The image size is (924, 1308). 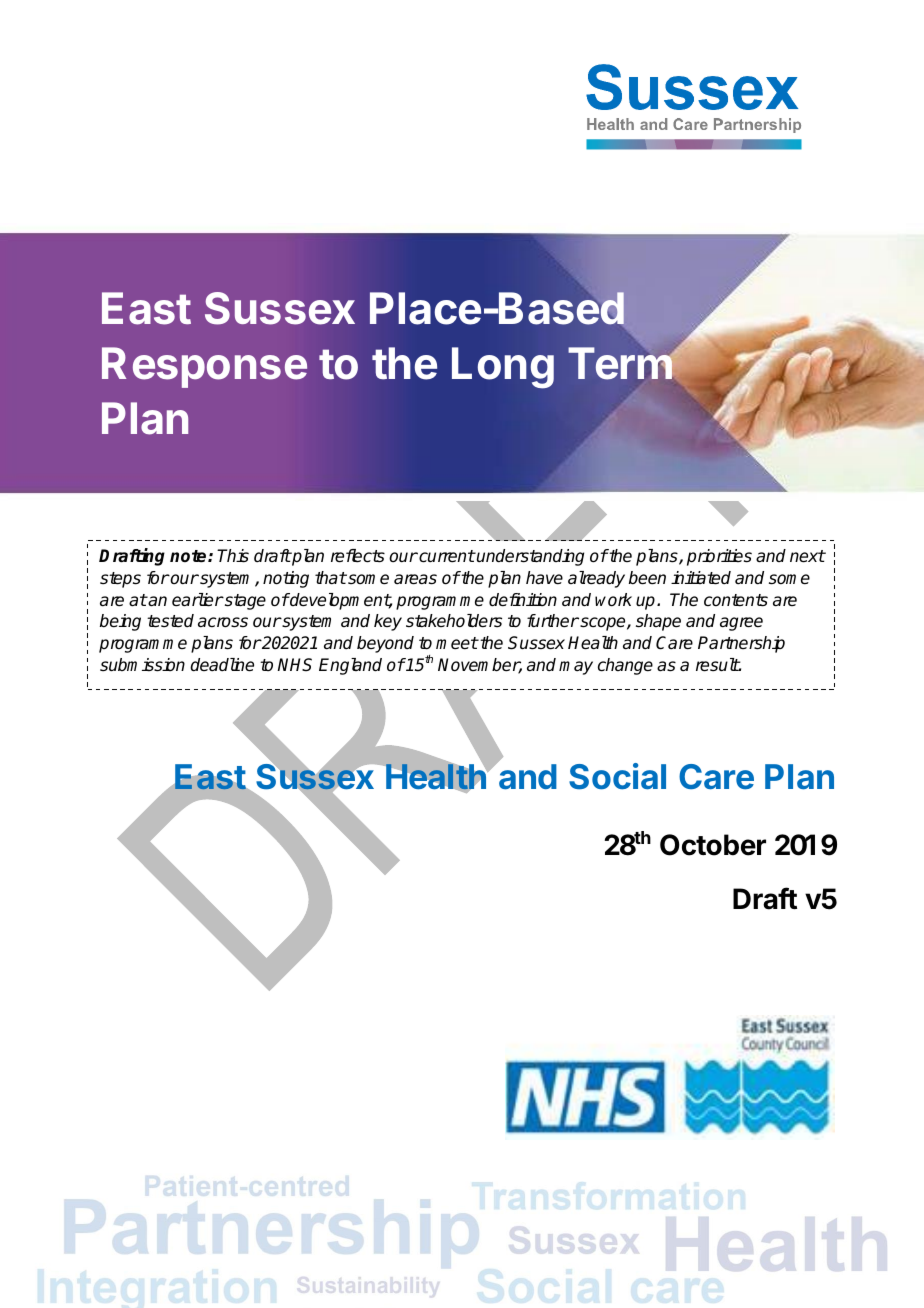 What do you see at coordinates (286, 579) in the screenshot?
I see `noting` at bounding box center [286, 579].
